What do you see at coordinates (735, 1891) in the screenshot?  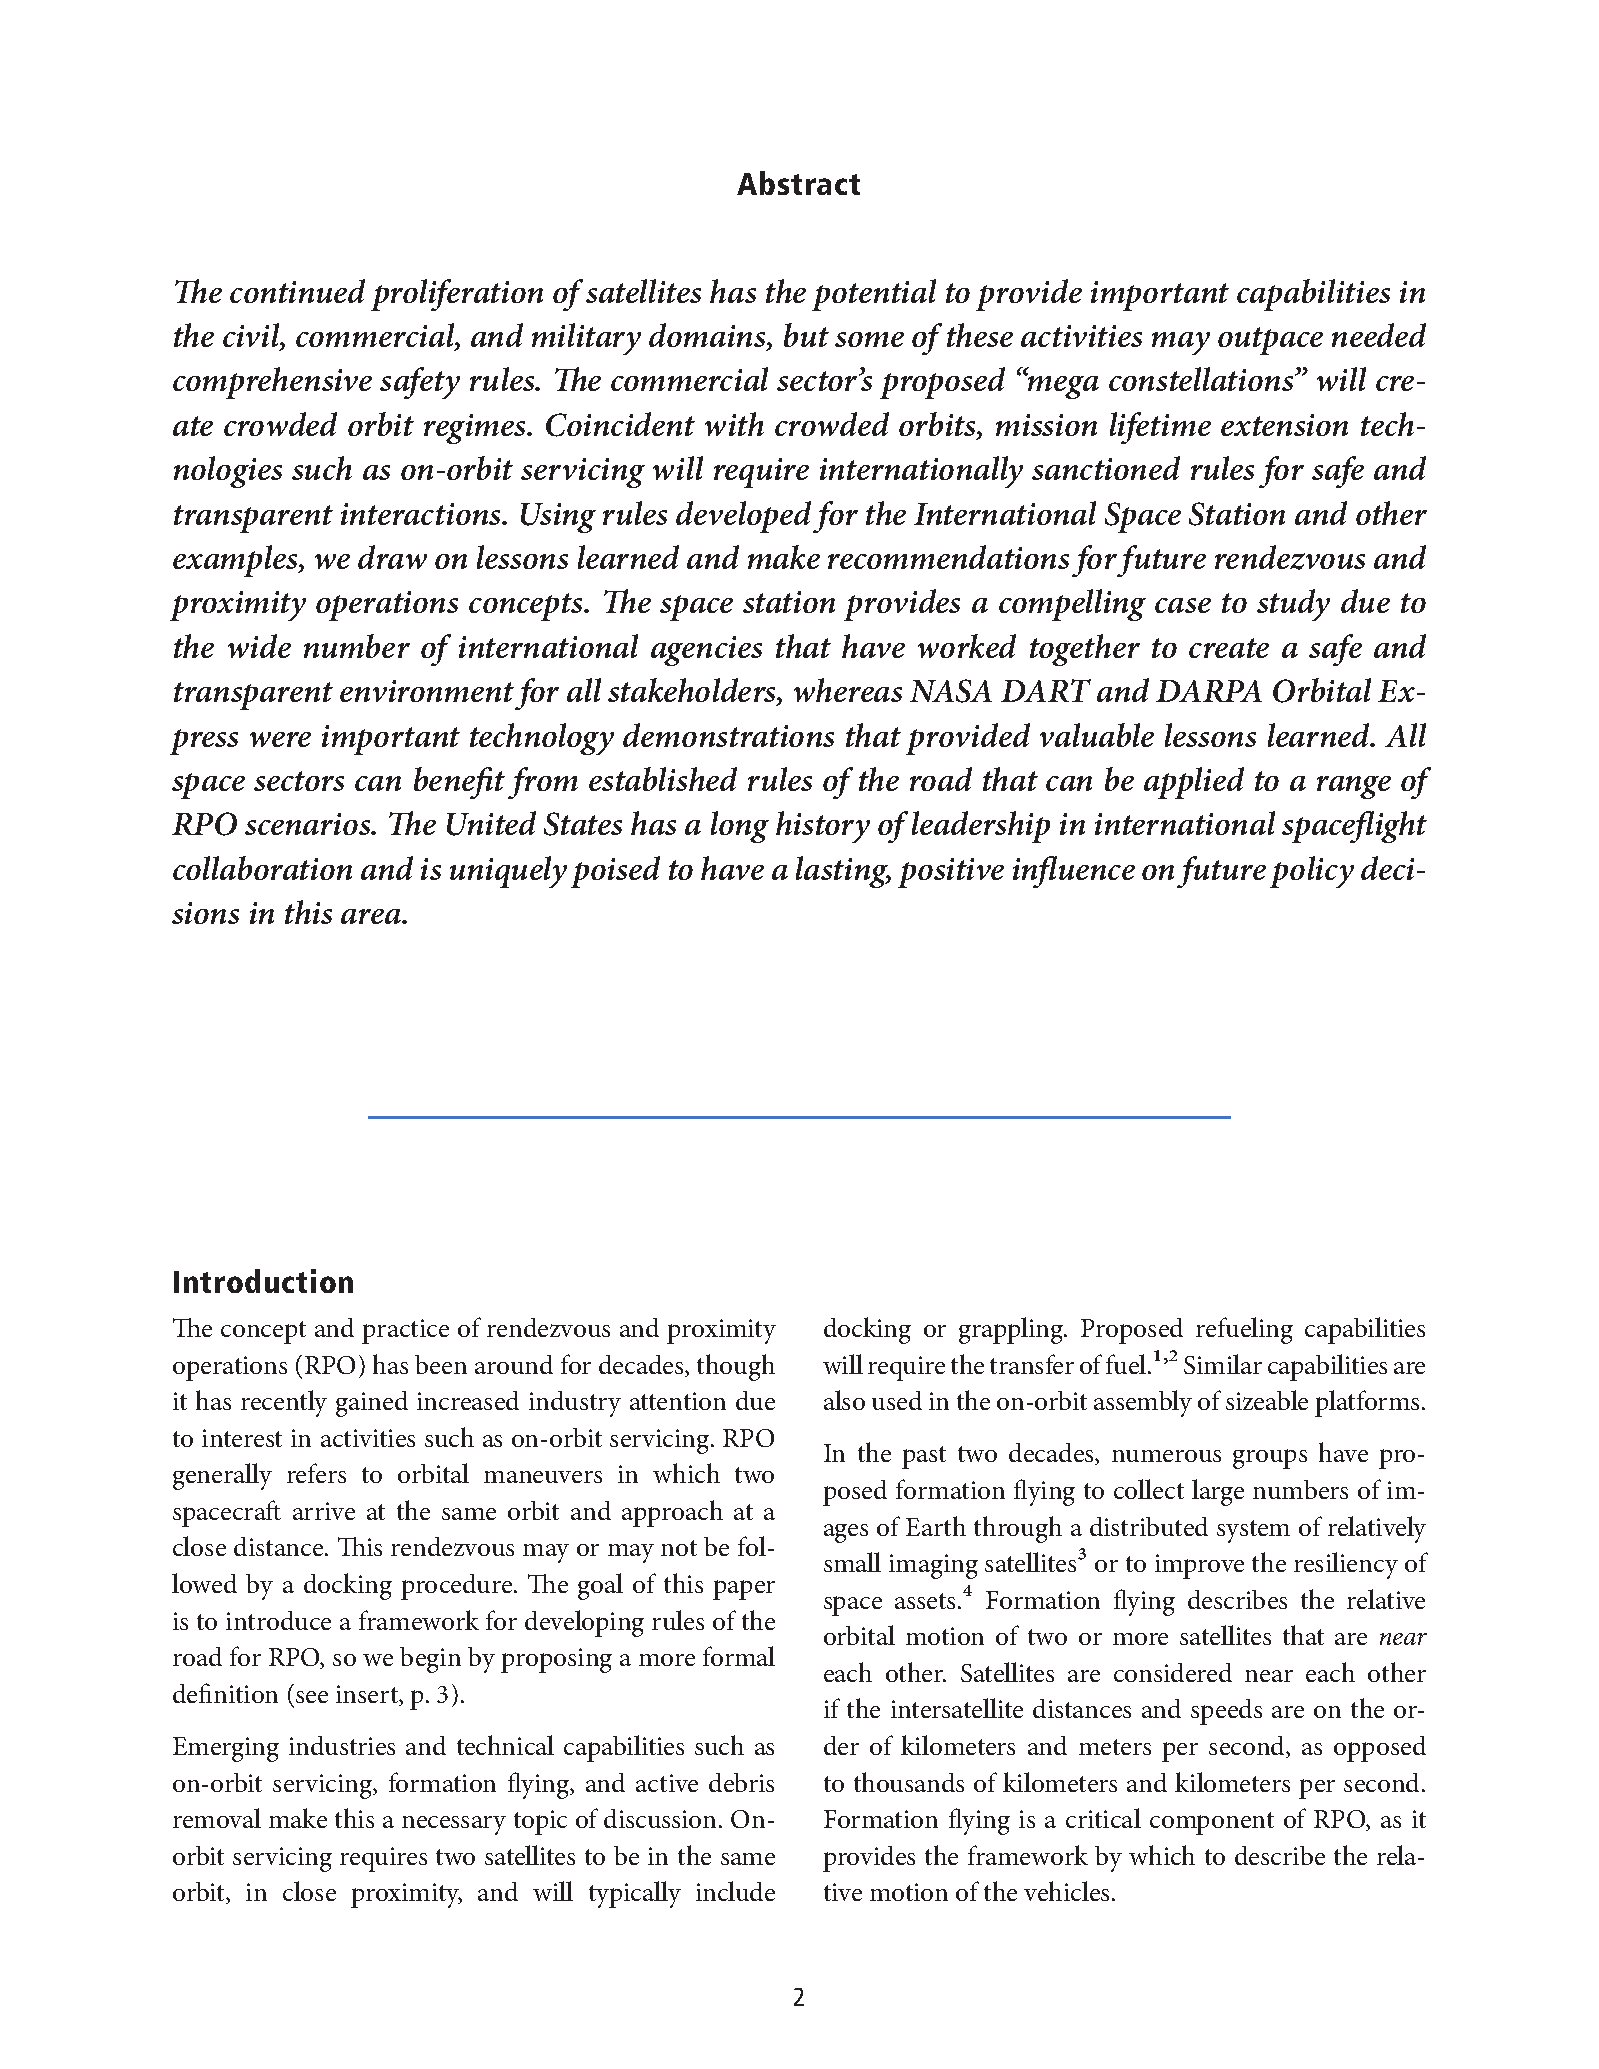 I see `include` at bounding box center [735, 1891].
